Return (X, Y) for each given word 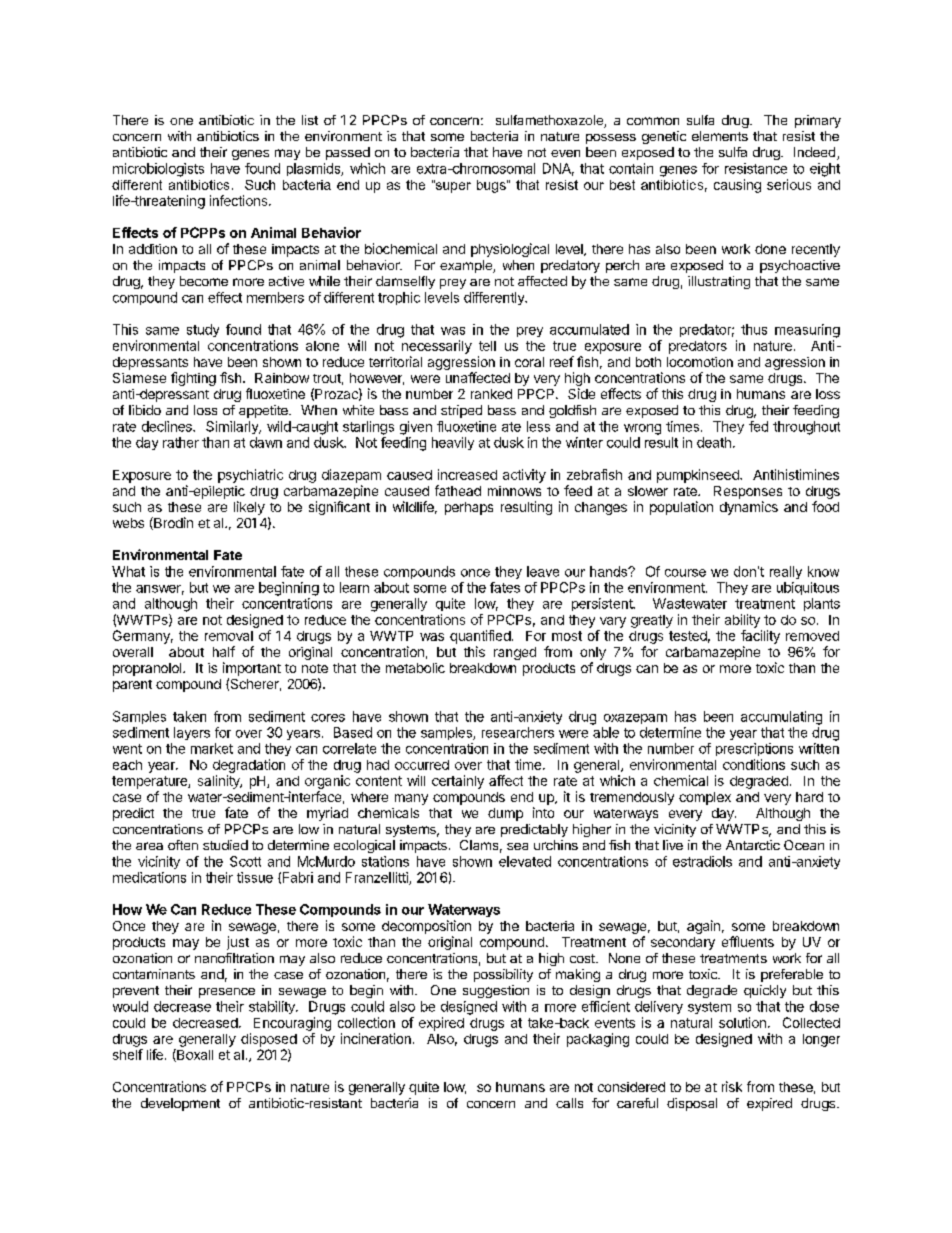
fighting (193, 379)
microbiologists (158, 170)
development (180, 1104)
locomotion (700, 362)
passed (348, 153)
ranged (515, 653)
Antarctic (753, 845)
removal (229, 636)
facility (760, 637)
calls (569, 1103)
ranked (491, 394)
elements (720, 136)
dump (505, 814)
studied (225, 845)
